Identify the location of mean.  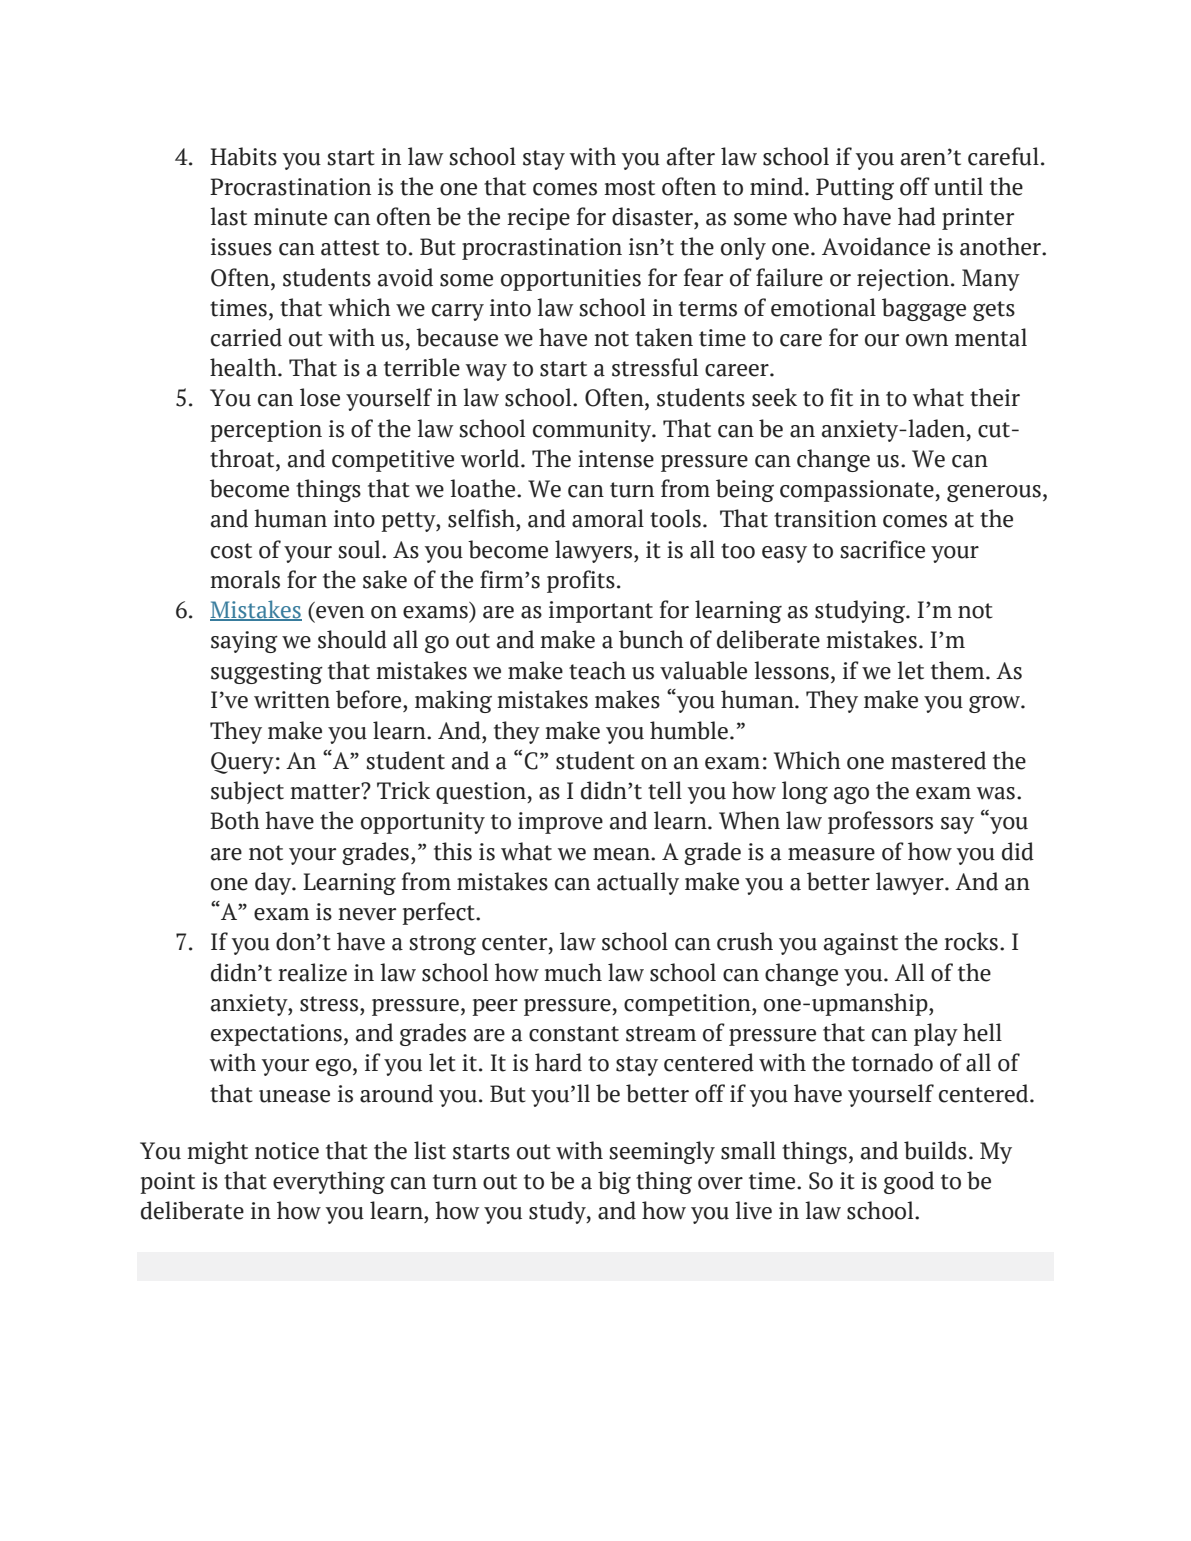
(622, 854).
